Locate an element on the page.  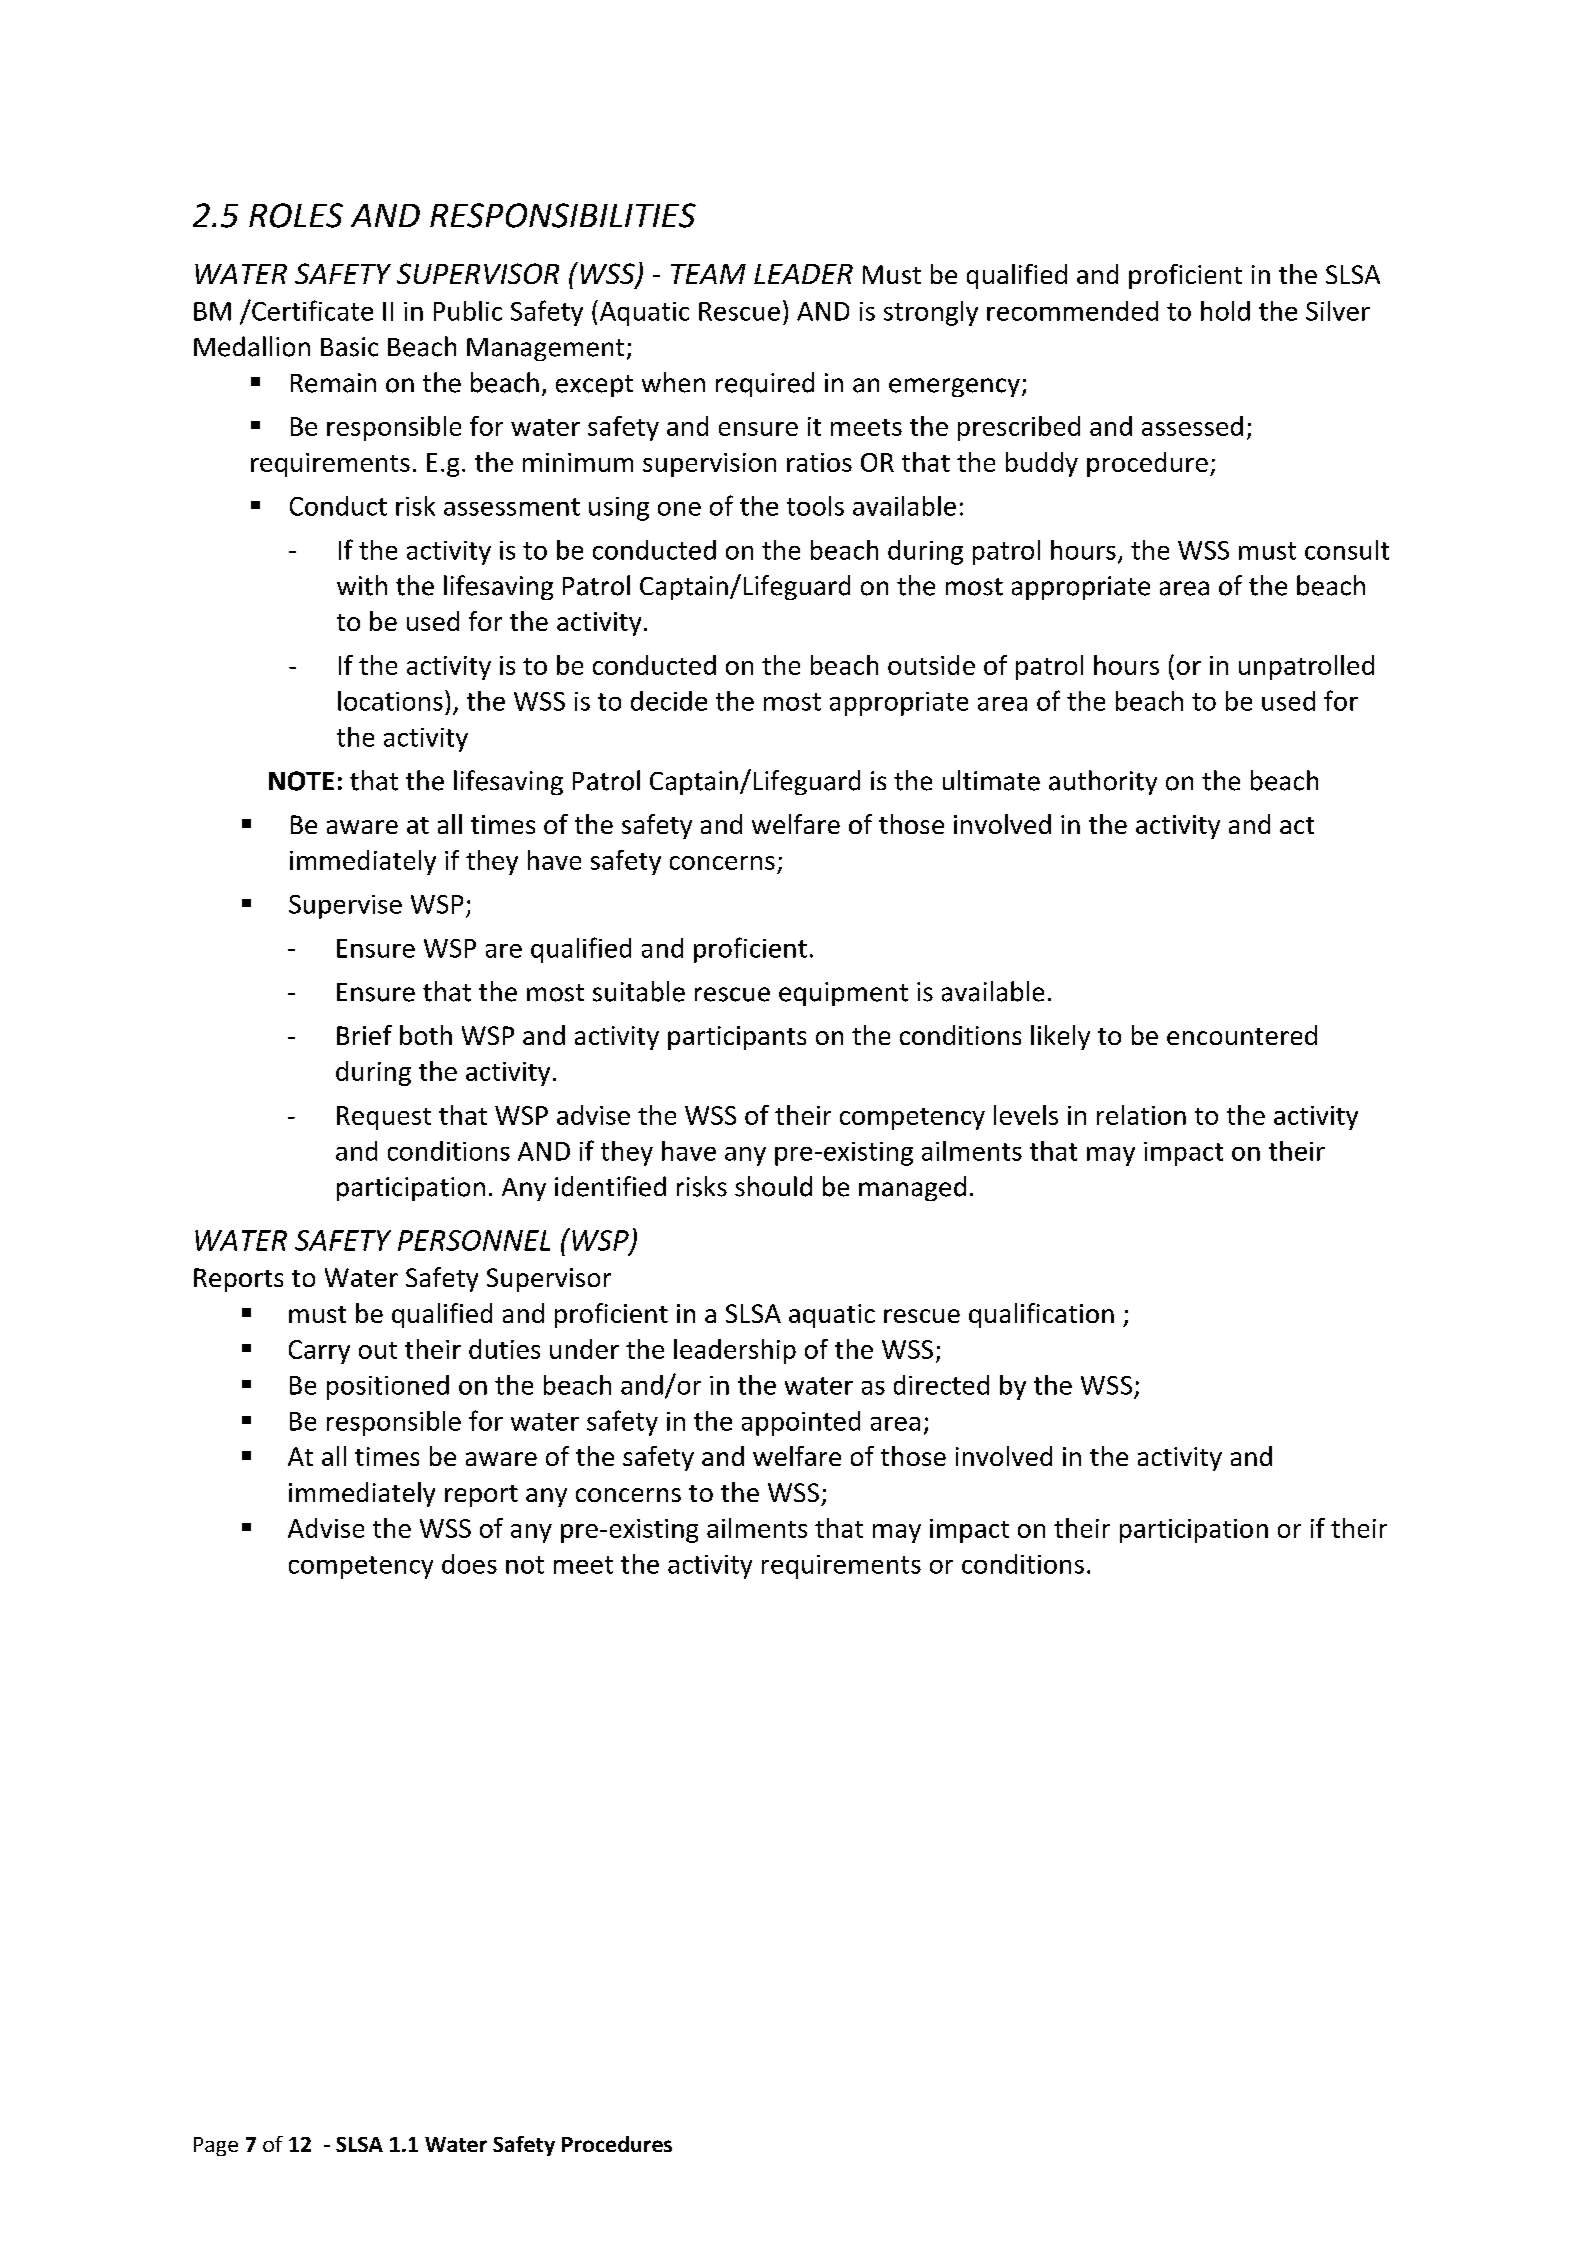
Carry is located at coordinates (319, 1352).
